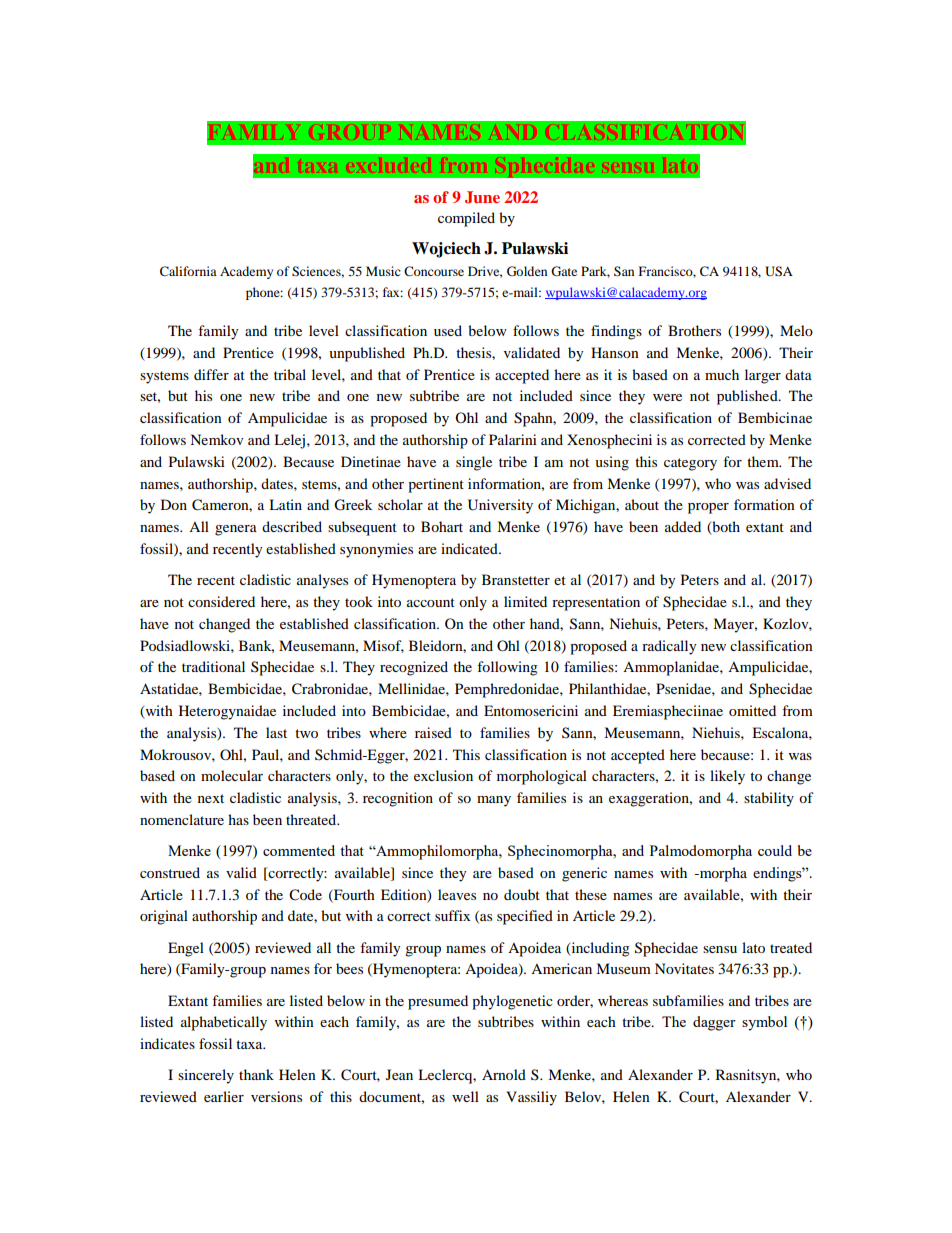 This screenshot has width=952, height=1233. What do you see at coordinates (466, 219) in the screenshot?
I see `compiled` at bounding box center [466, 219].
